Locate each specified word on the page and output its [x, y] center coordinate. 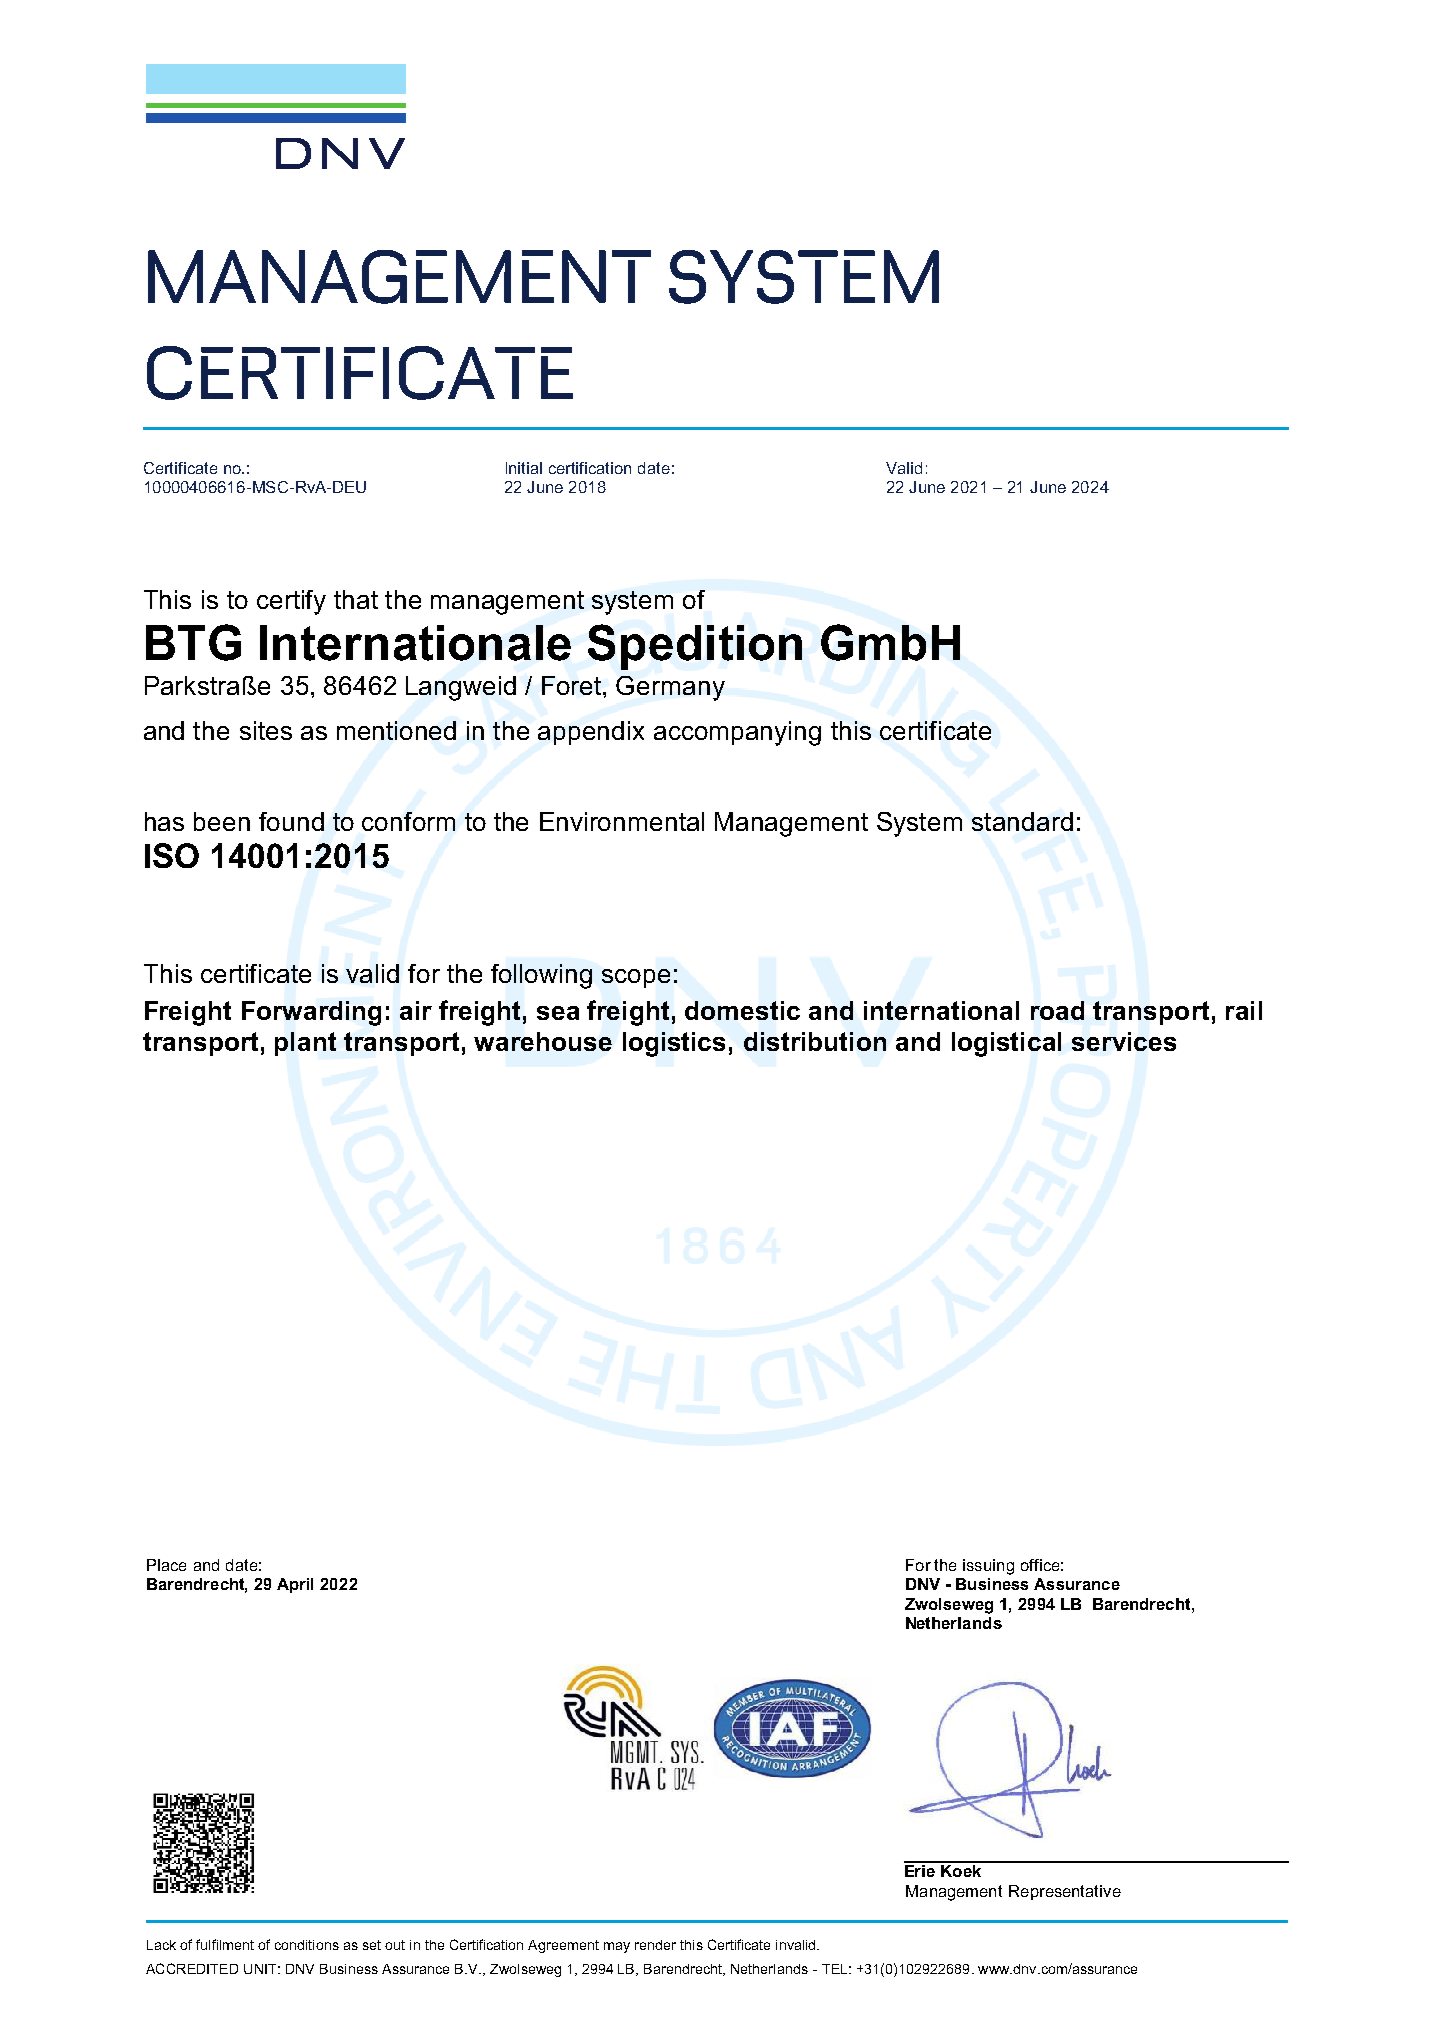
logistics [674, 1044]
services [1124, 1041]
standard [1022, 821]
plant [305, 1044]
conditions [307, 1945]
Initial [524, 468]
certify [291, 602]
